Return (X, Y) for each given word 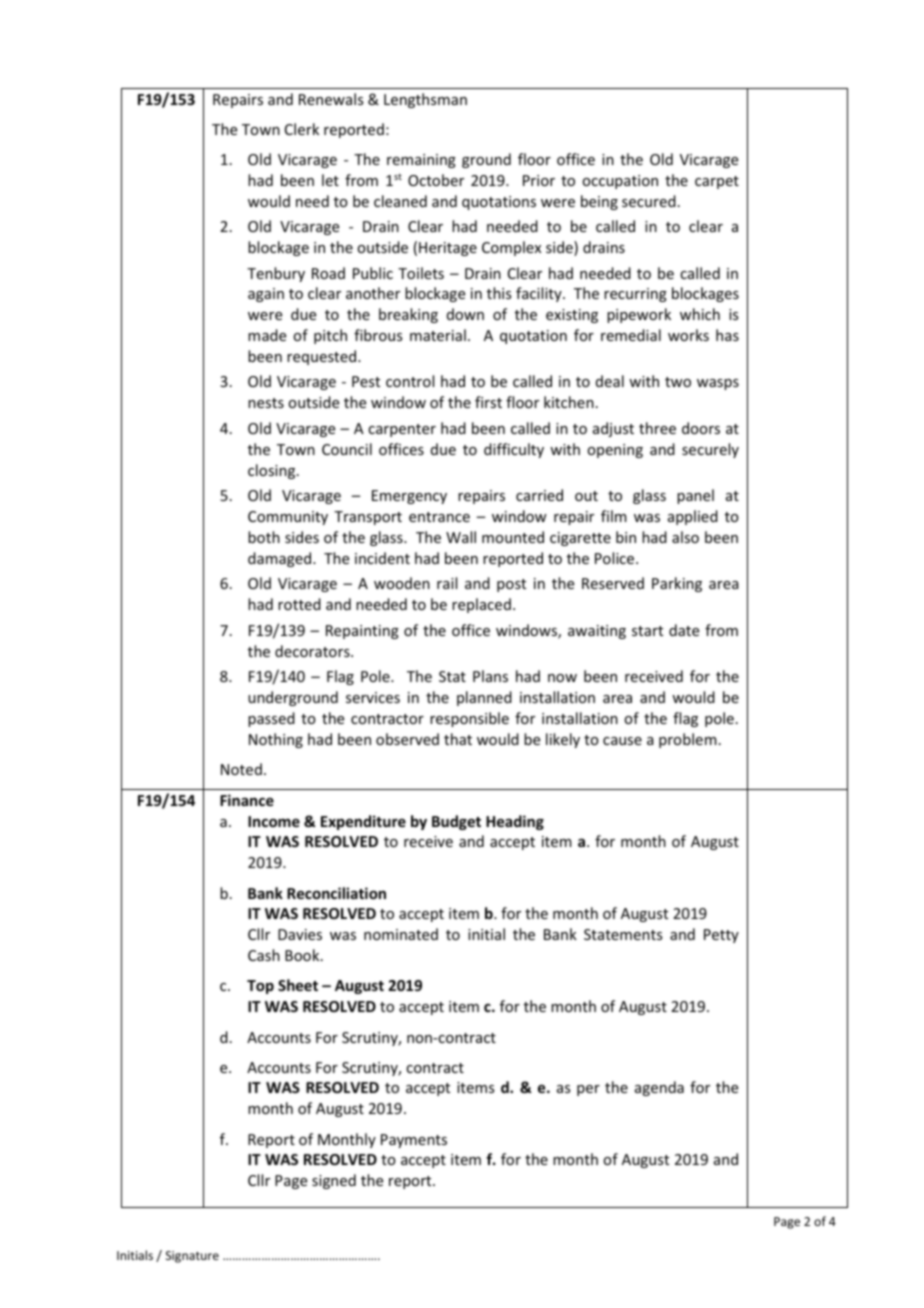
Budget (456, 822)
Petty (721, 936)
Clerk (302, 129)
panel (695, 496)
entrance (439, 517)
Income (274, 821)
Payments (414, 1141)
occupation (620, 182)
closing (273, 471)
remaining (421, 161)
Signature (192, 1257)
